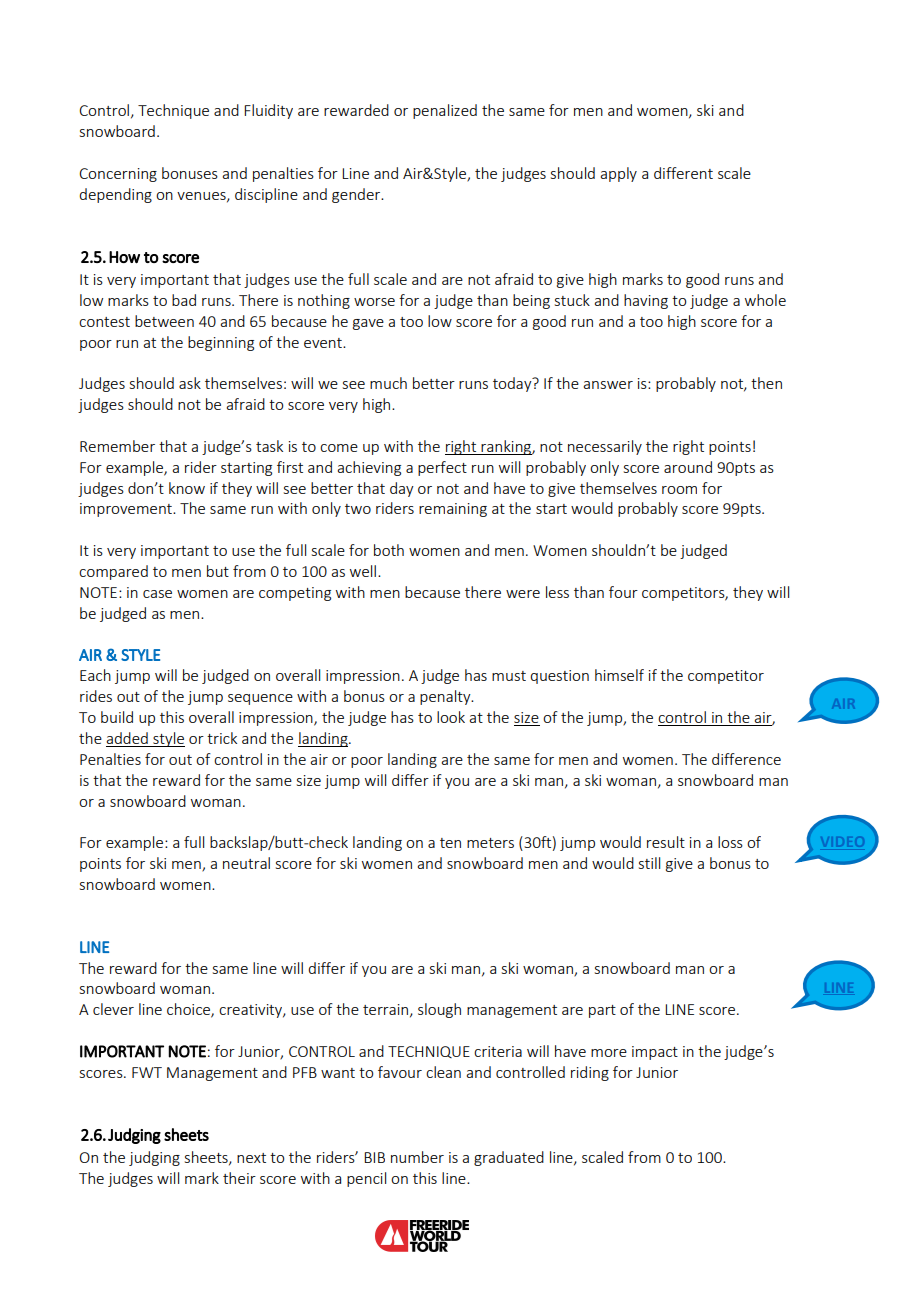  Describe the element at coordinates (187, 488) in the screenshot. I see `know` at that location.
